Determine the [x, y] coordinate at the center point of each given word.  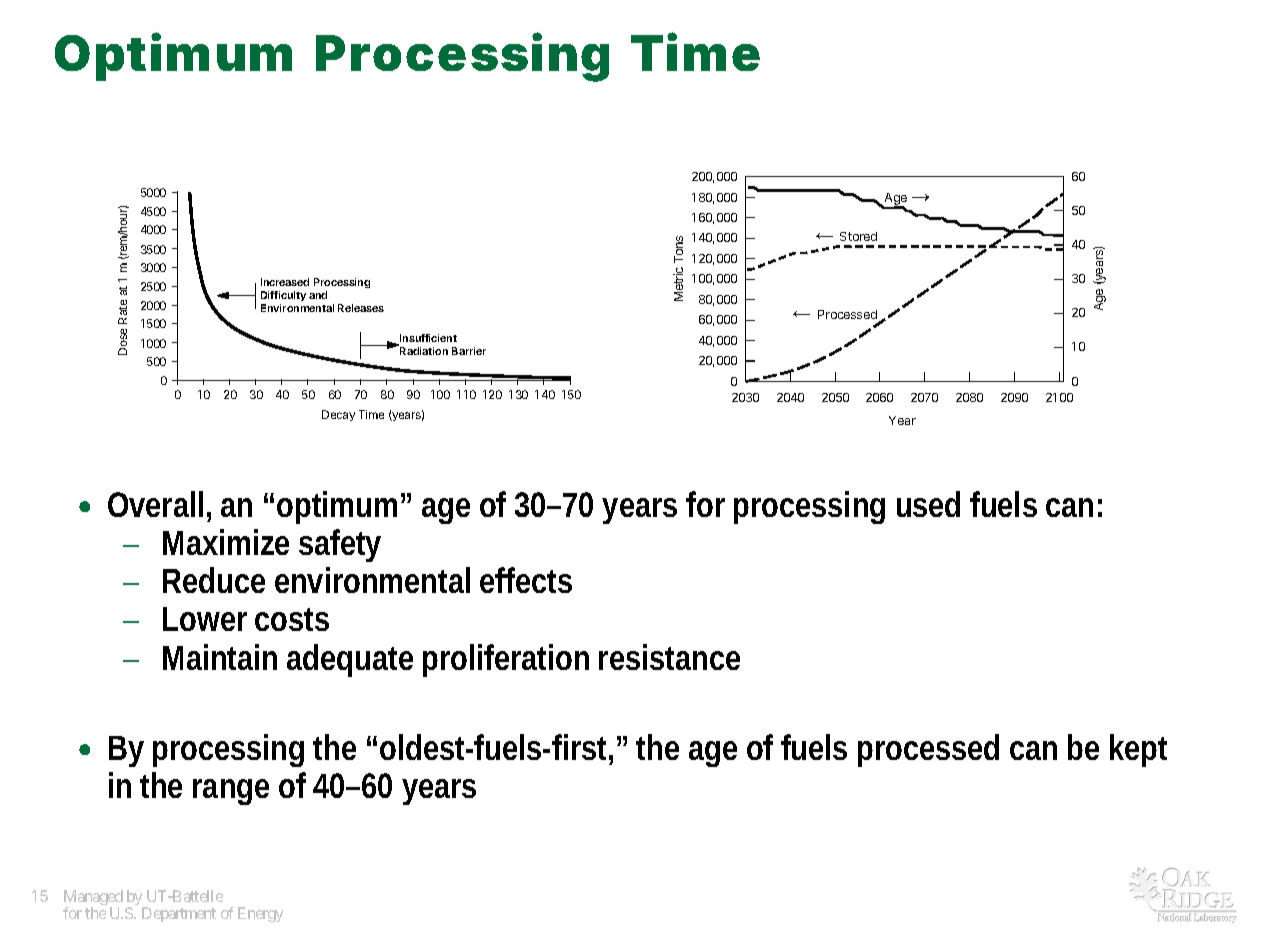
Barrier [469, 351]
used [928, 504]
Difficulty [283, 296]
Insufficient [427, 339]
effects [526, 580]
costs [292, 619]
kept [1138, 750]
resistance [669, 657]
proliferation [506, 660]
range [231, 792]
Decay [338, 415]
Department [179, 914]
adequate [350, 660]
